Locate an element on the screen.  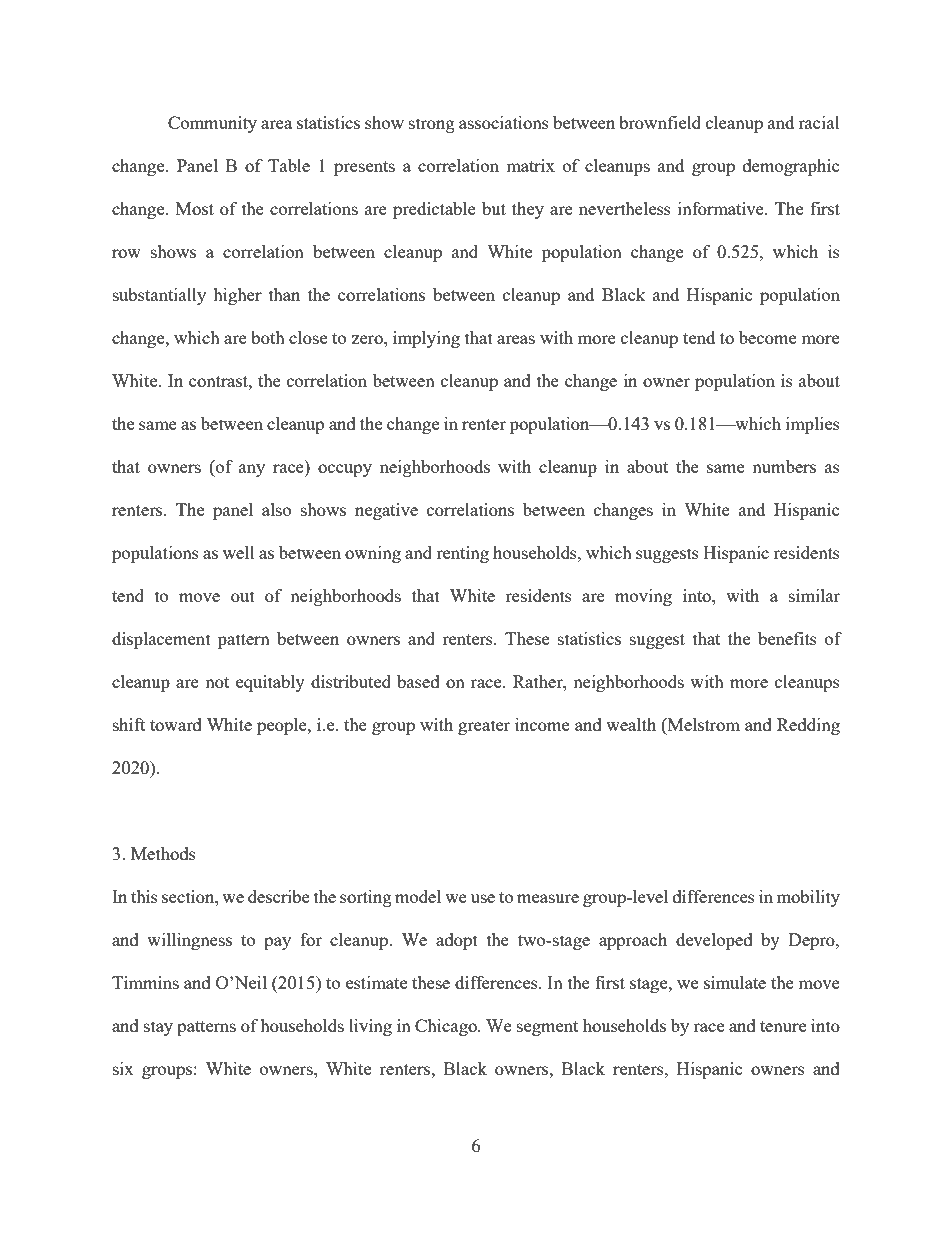
stay is located at coordinates (158, 1028).
